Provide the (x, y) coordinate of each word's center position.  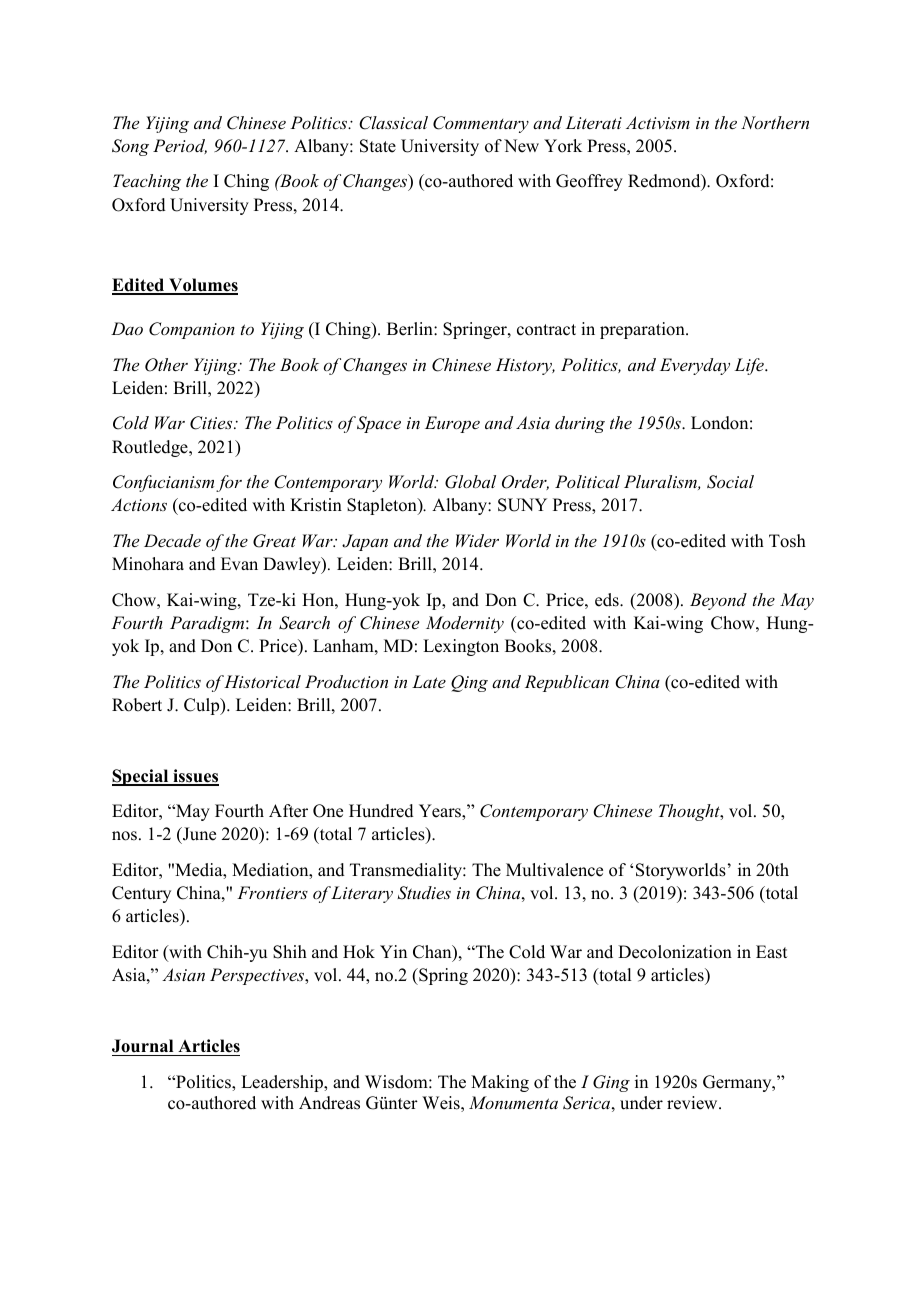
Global (470, 482)
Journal (142, 1046)
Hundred (381, 811)
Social (730, 482)
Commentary (481, 124)
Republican (567, 683)
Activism (658, 122)
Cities (212, 423)
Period (180, 146)
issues (195, 777)
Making (500, 1083)
